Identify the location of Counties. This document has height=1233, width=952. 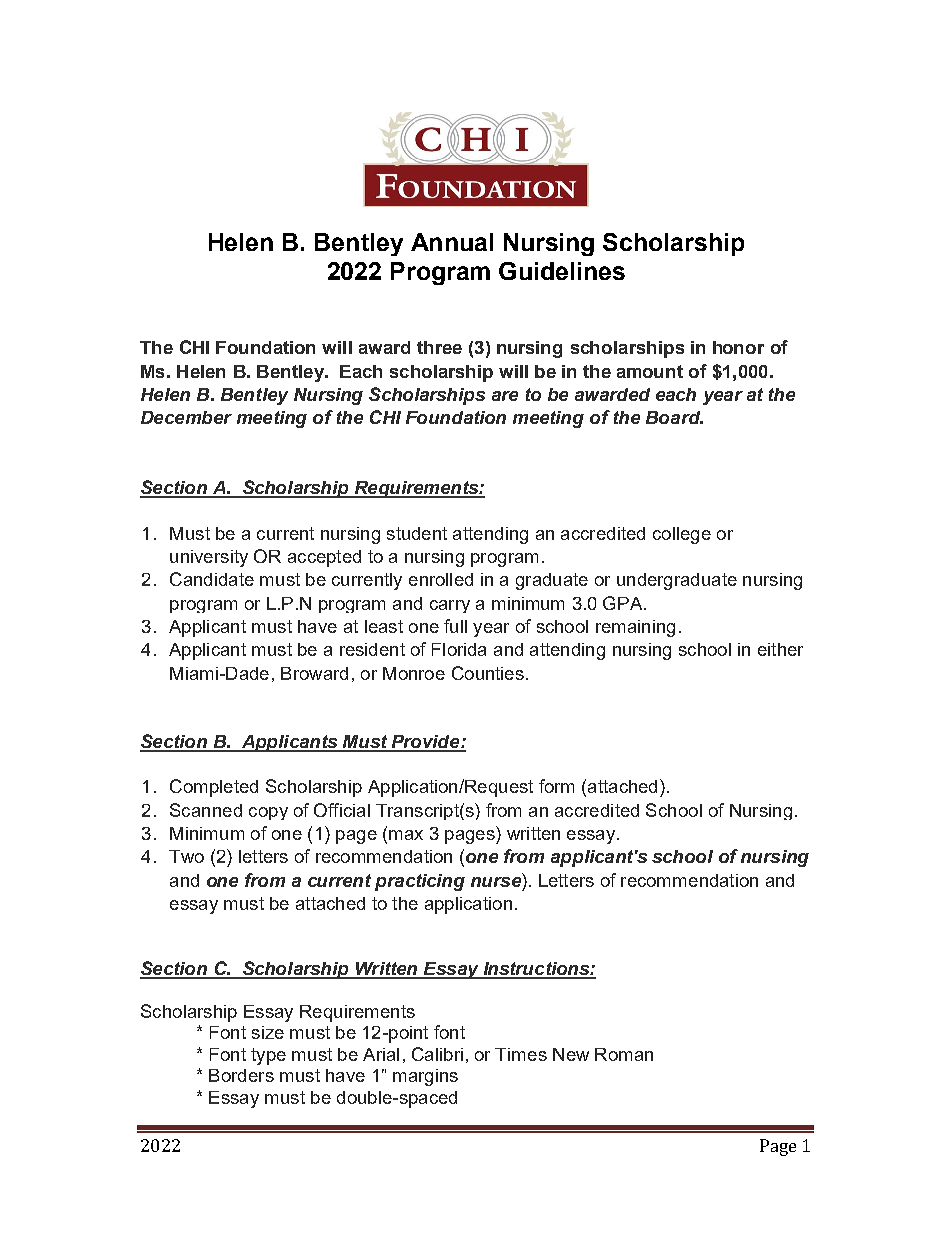
(488, 673).
